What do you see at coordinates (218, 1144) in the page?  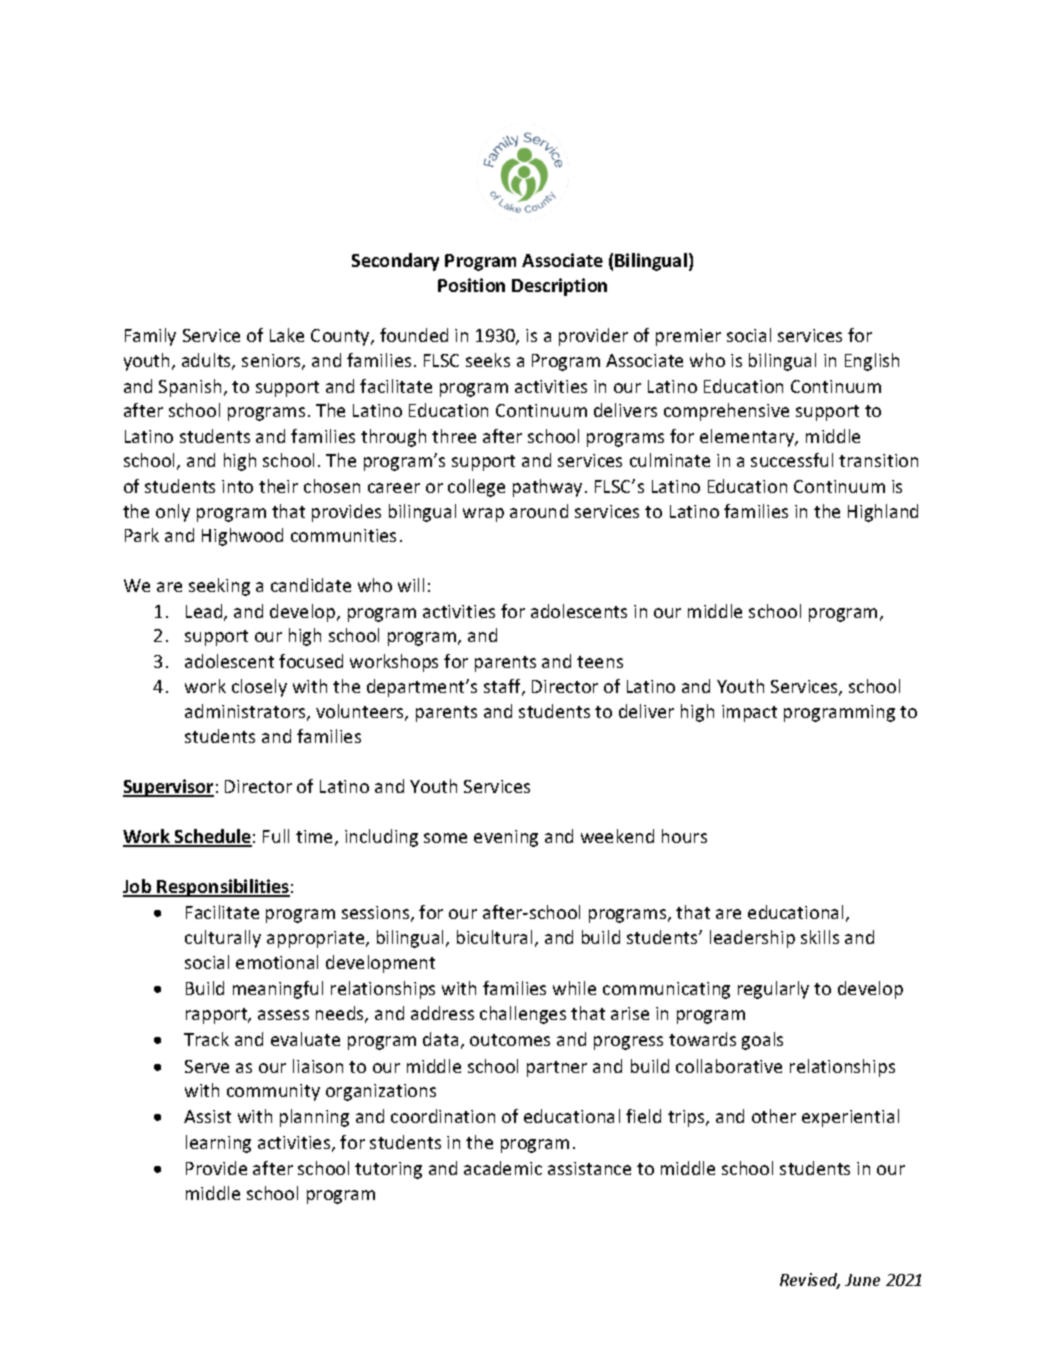 I see `learning` at bounding box center [218, 1144].
